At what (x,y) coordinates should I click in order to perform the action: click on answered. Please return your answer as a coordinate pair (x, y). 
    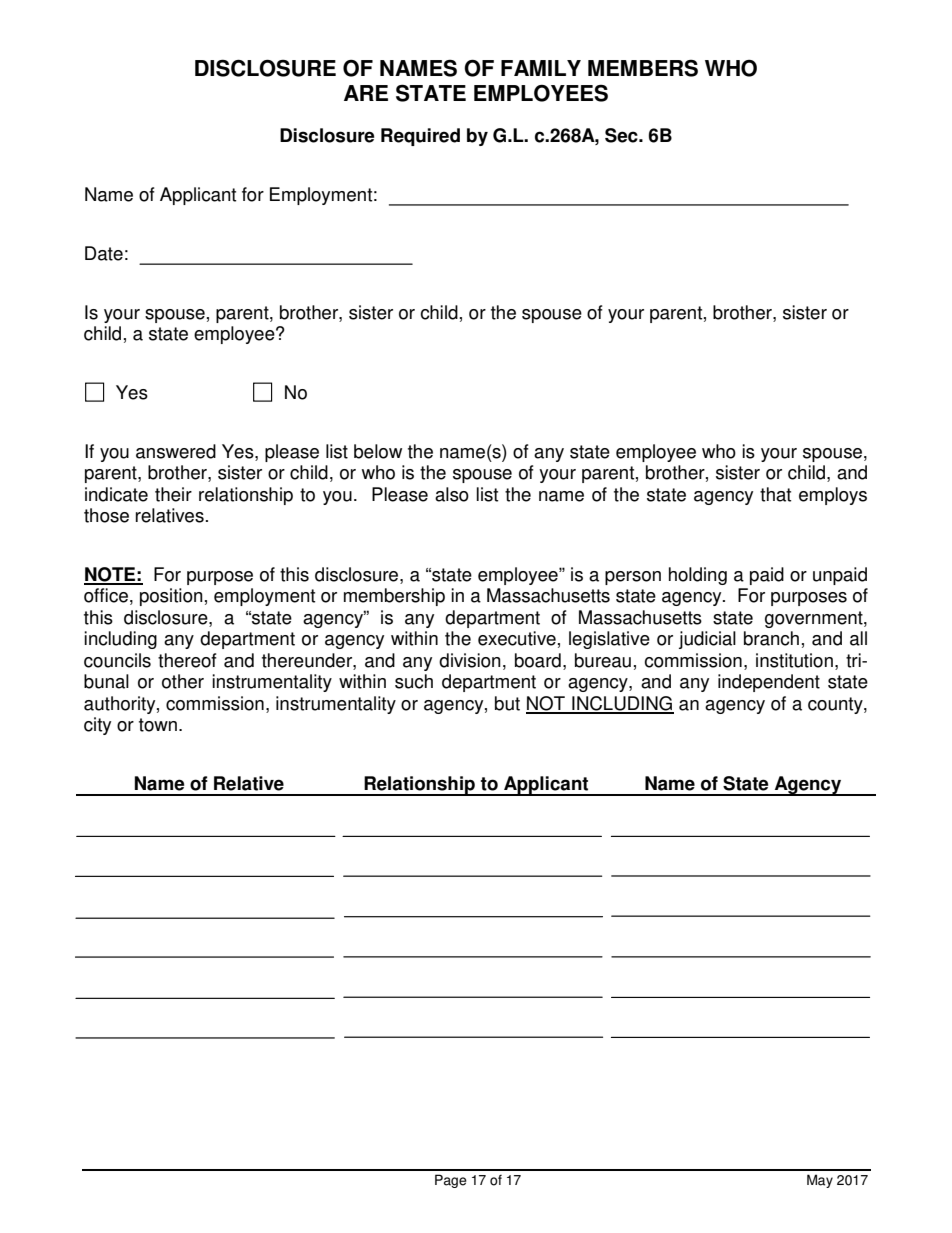
    Looking at the image, I should click on (176, 451).
